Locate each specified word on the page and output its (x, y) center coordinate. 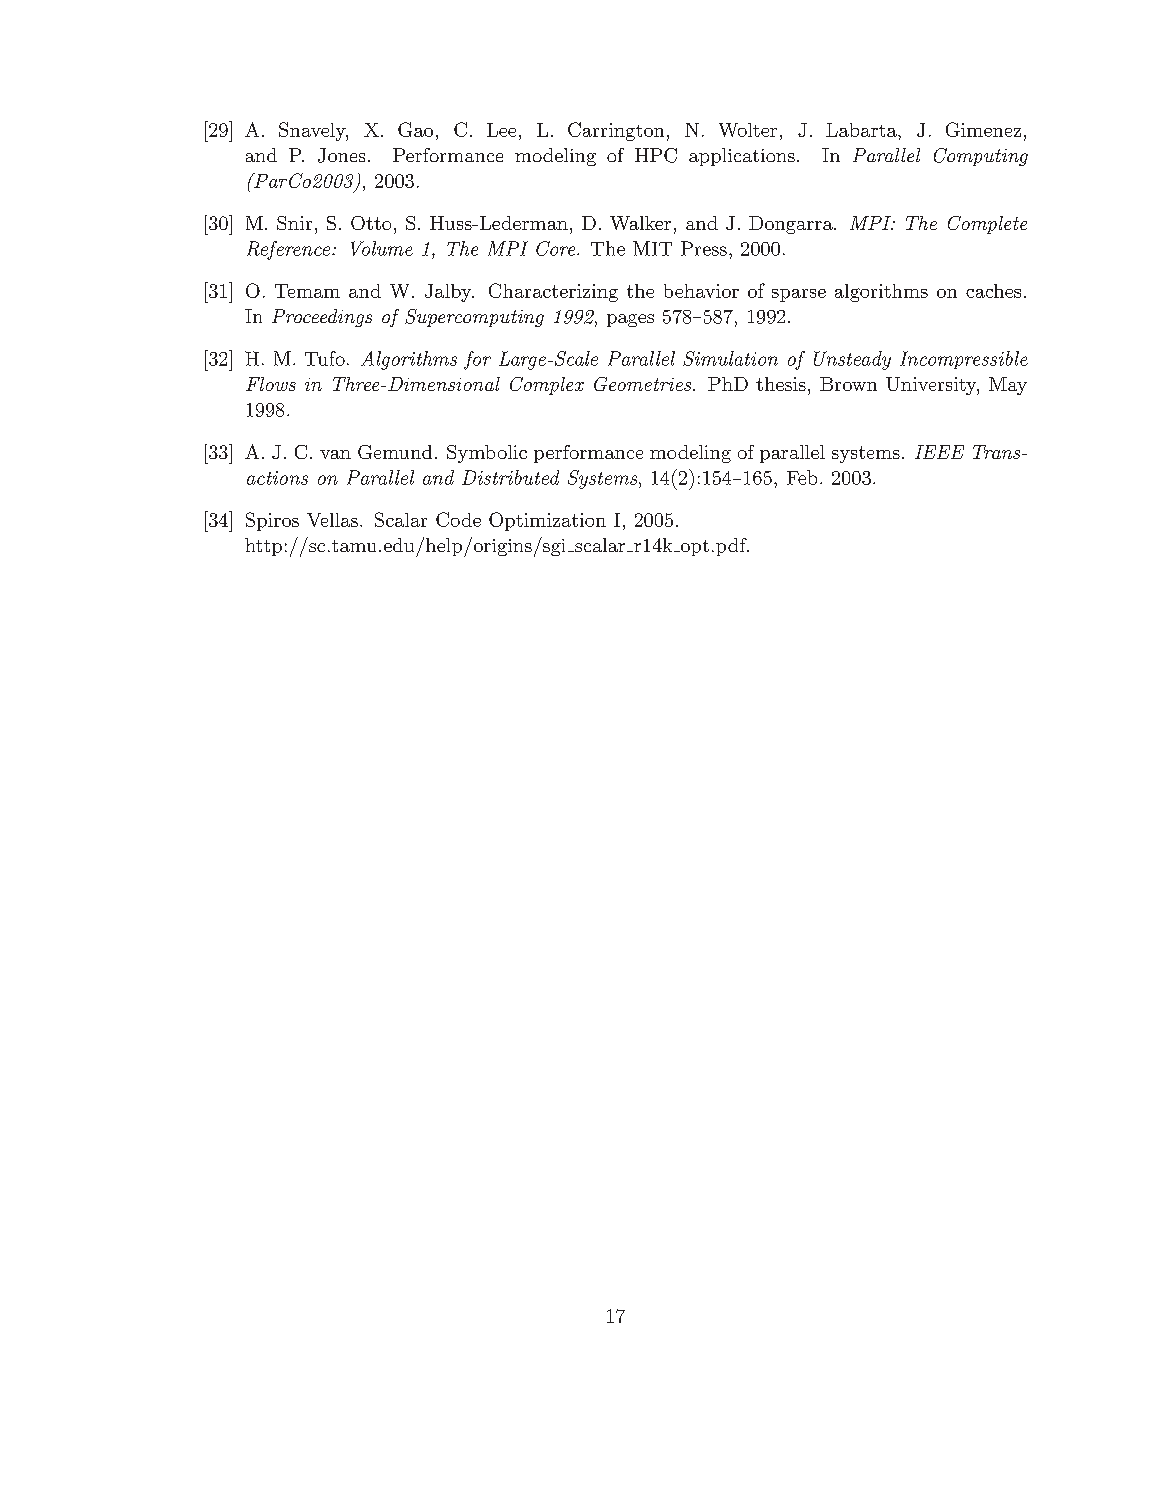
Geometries (644, 384)
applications (742, 157)
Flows (271, 384)
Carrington (616, 131)
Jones (341, 155)
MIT (652, 248)
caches (993, 291)
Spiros (272, 521)
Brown (848, 384)
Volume (382, 248)
